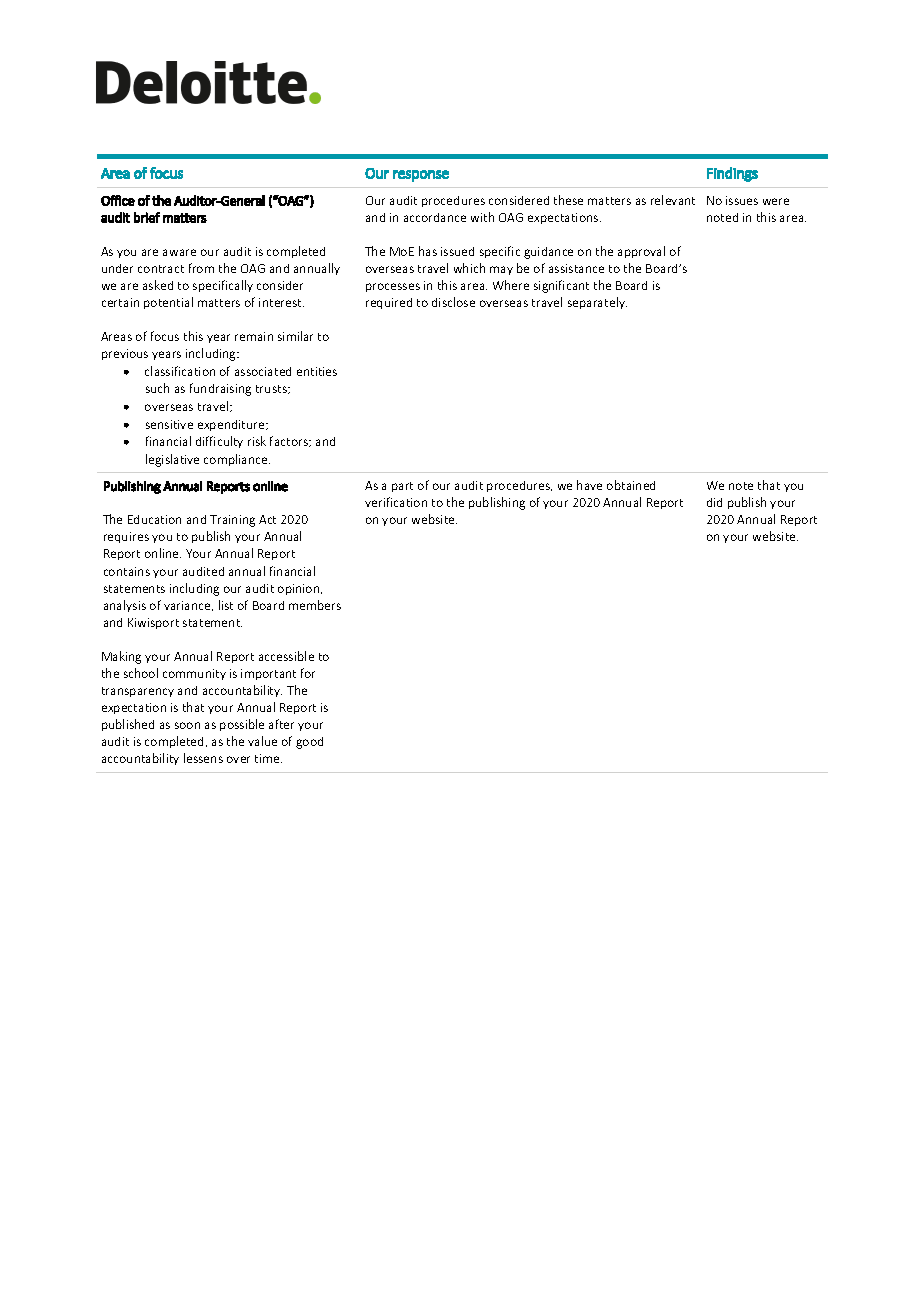  What do you see at coordinates (714, 502) in the image?
I see `did` at bounding box center [714, 502].
